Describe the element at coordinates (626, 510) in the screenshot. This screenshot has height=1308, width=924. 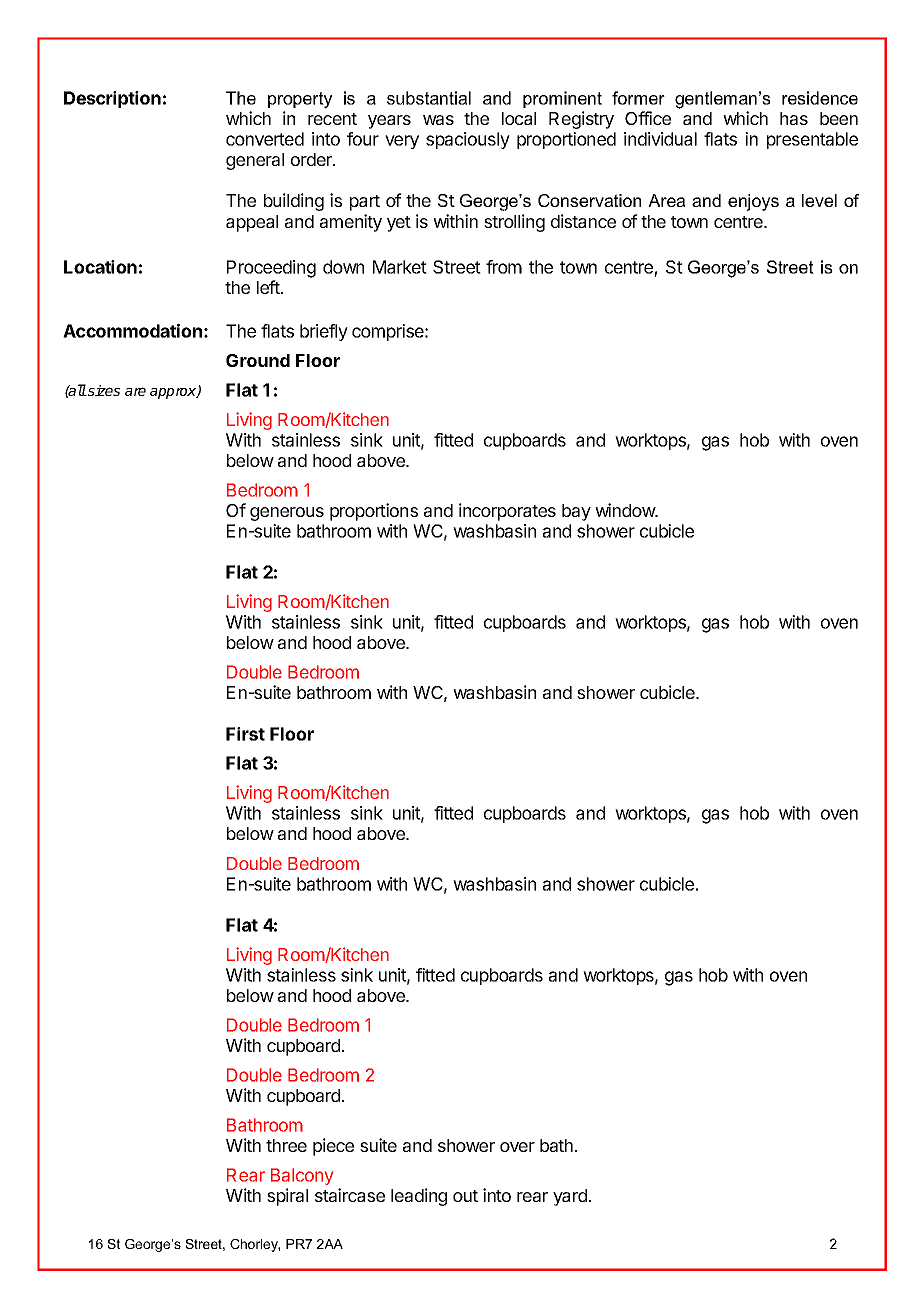
I see `window` at that location.
